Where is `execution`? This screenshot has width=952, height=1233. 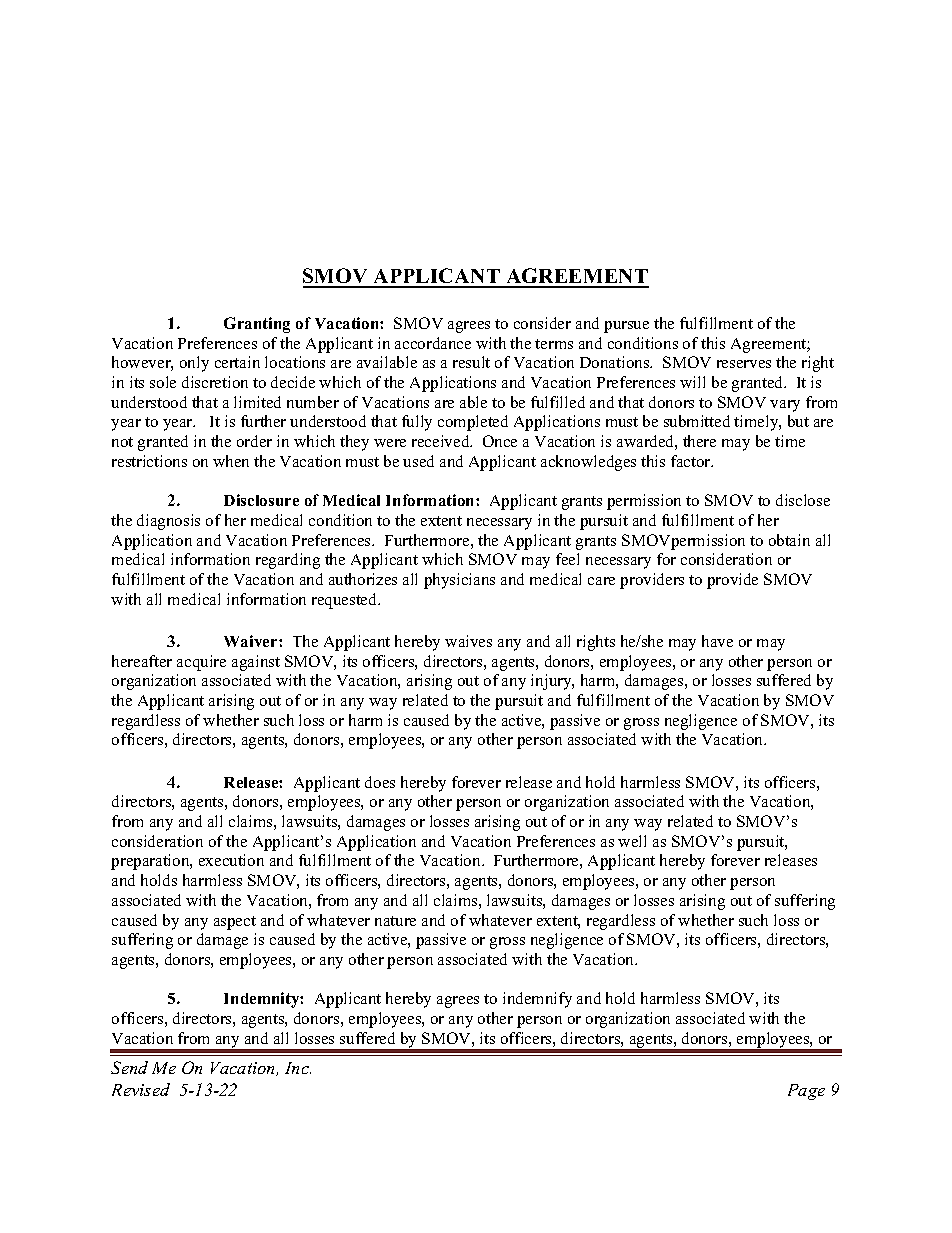
execution is located at coordinates (231, 860).
